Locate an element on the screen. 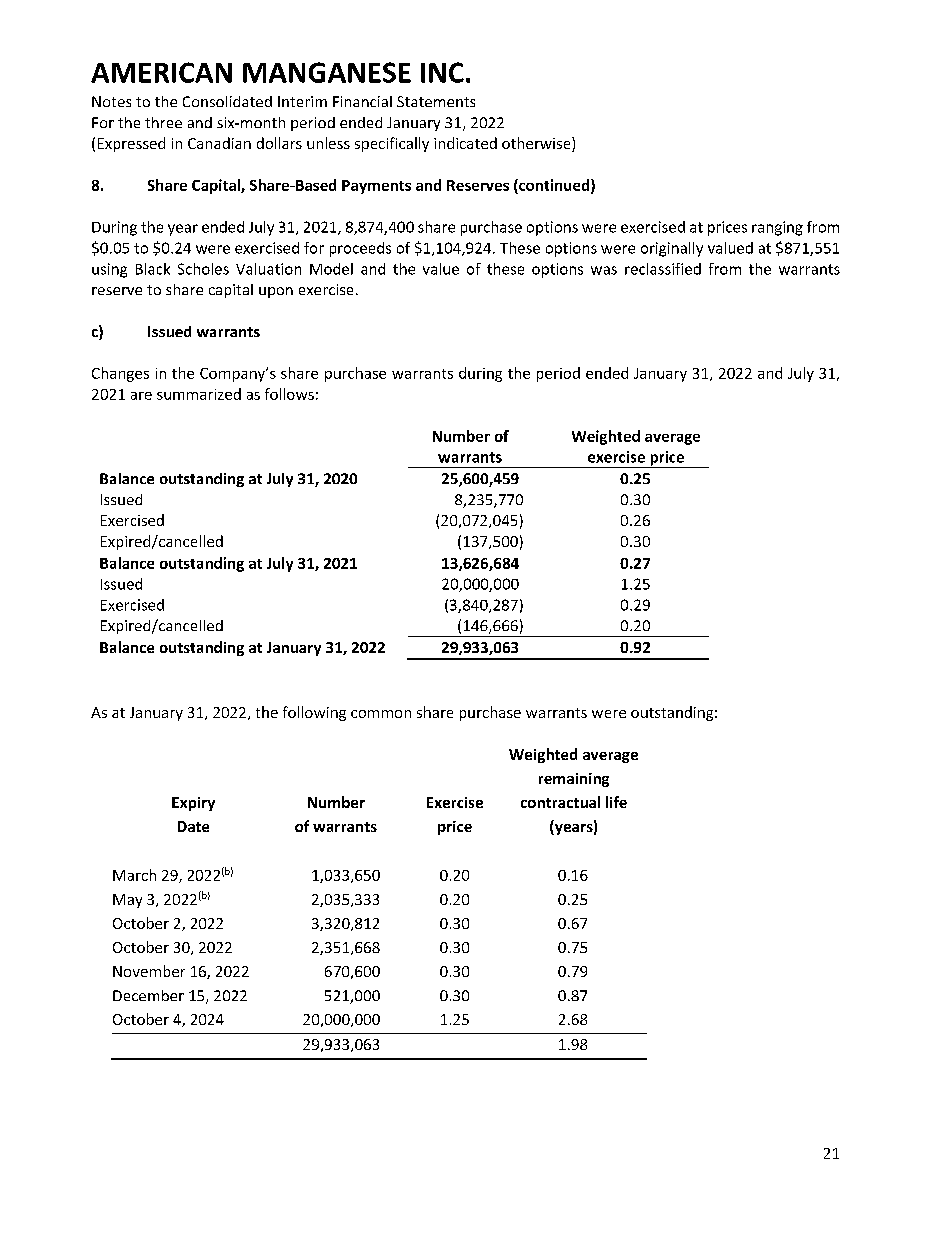 This screenshot has height=1233, width=952. otherwise is located at coordinates (537, 144).
